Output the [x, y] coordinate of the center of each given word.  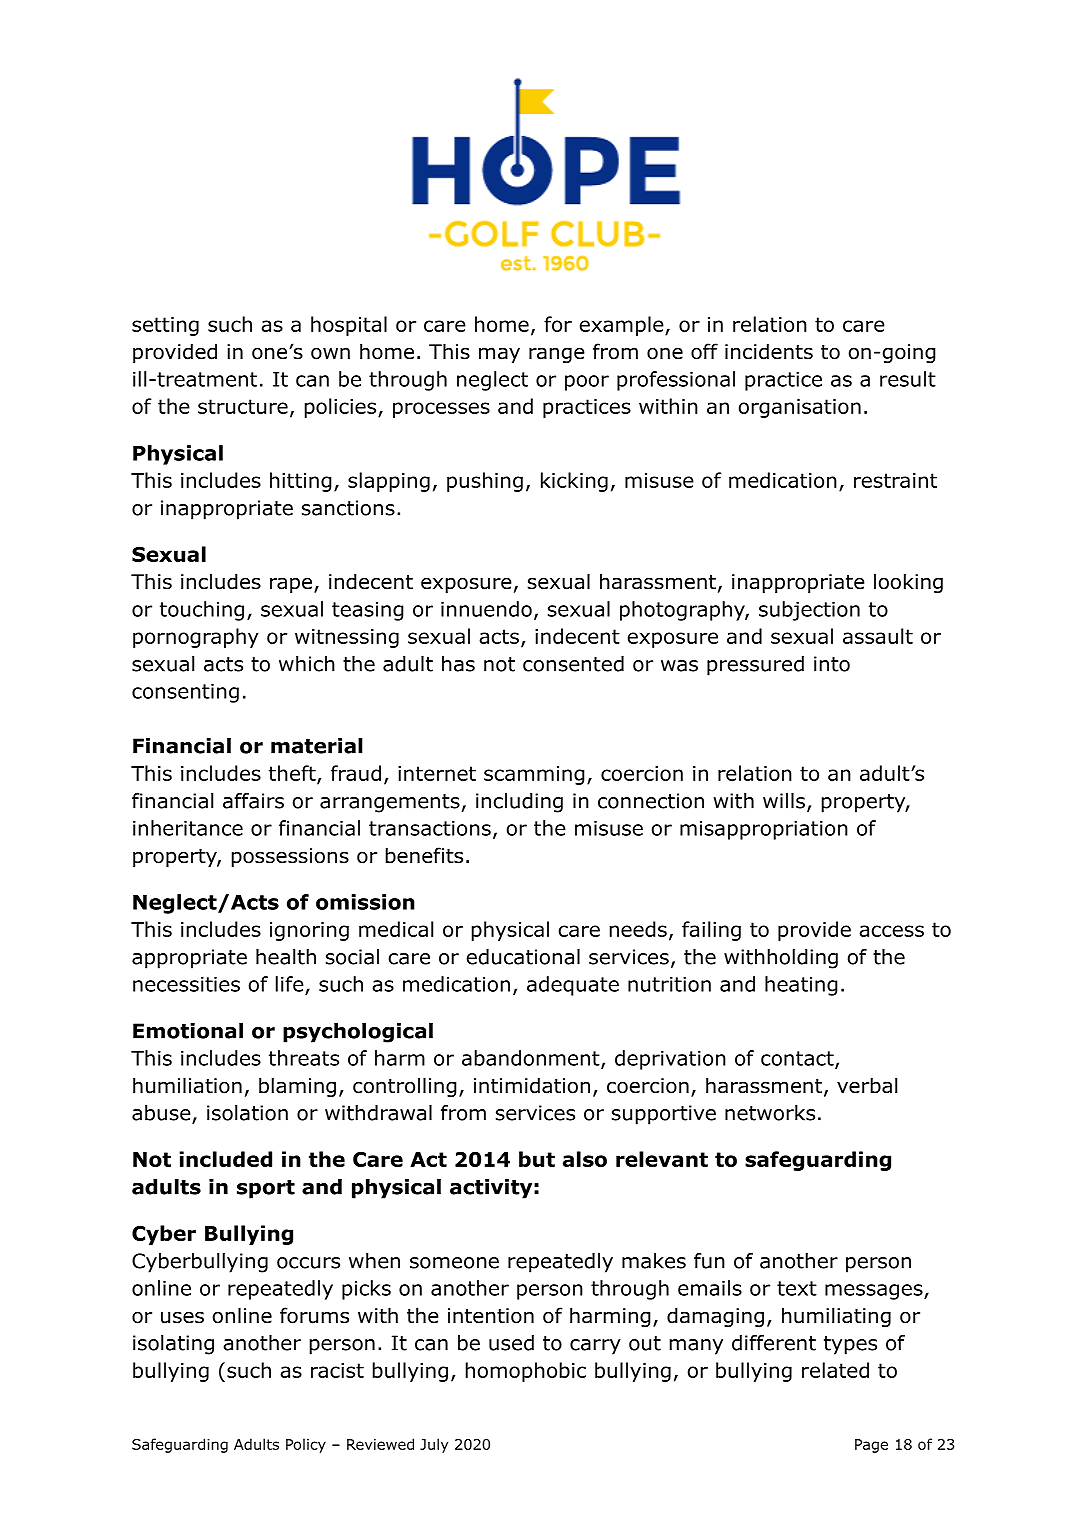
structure [243, 406]
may [499, 355]
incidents [769, 351]
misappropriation [764, 830]
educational [523, 957]
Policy [306, 1445]
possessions [290, 857]
